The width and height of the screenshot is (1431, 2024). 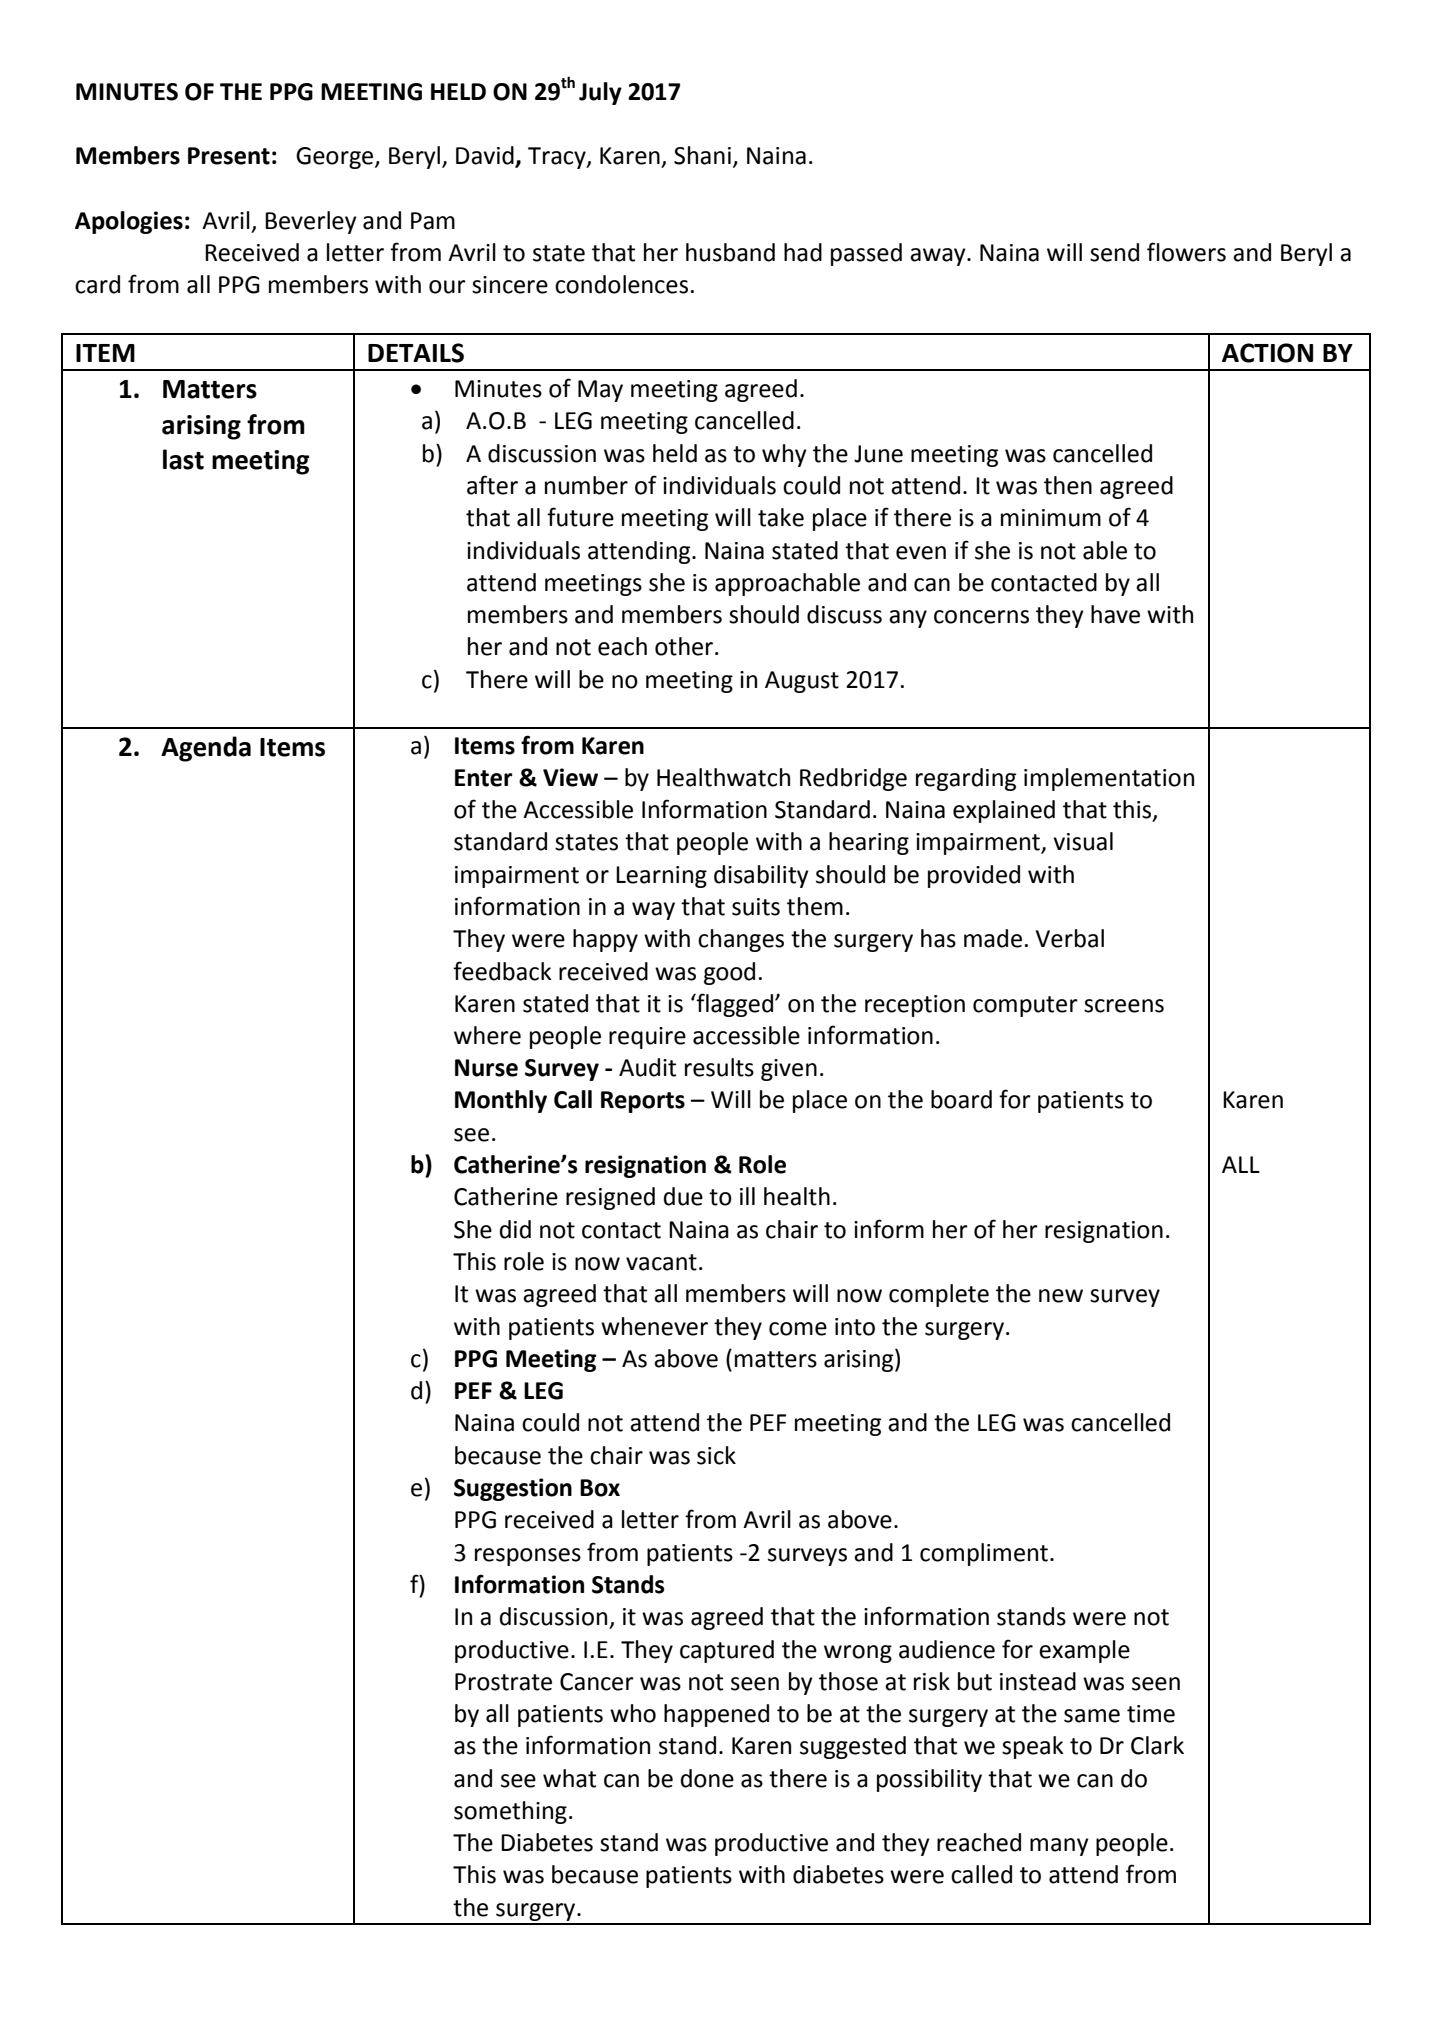 I want to click on take, so click(x=781, y=517).
